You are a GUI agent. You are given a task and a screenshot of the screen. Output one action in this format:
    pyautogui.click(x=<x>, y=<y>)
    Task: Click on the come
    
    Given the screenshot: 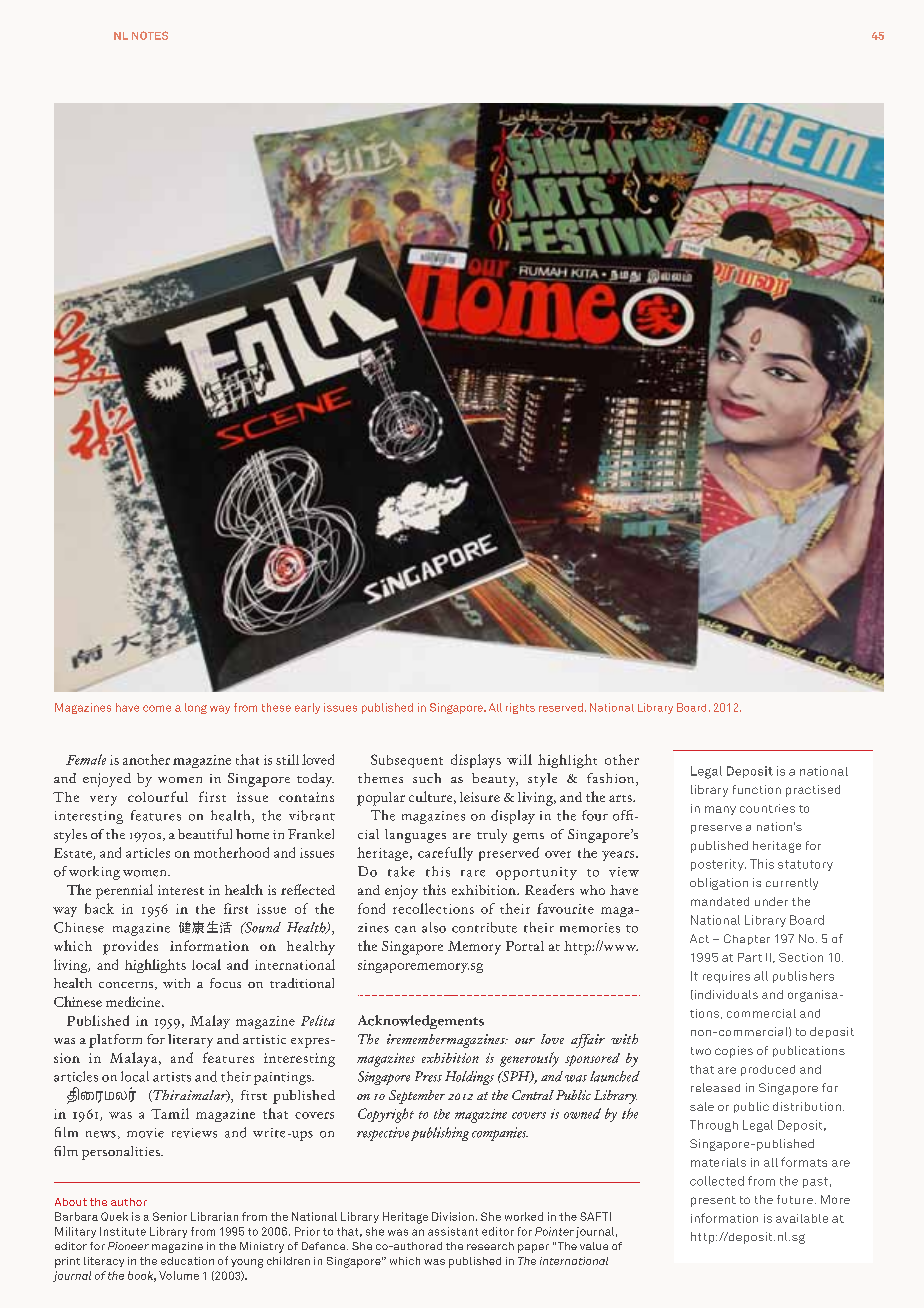 What is the action you would take?
    pyautogui.click(x=157, y=708)
